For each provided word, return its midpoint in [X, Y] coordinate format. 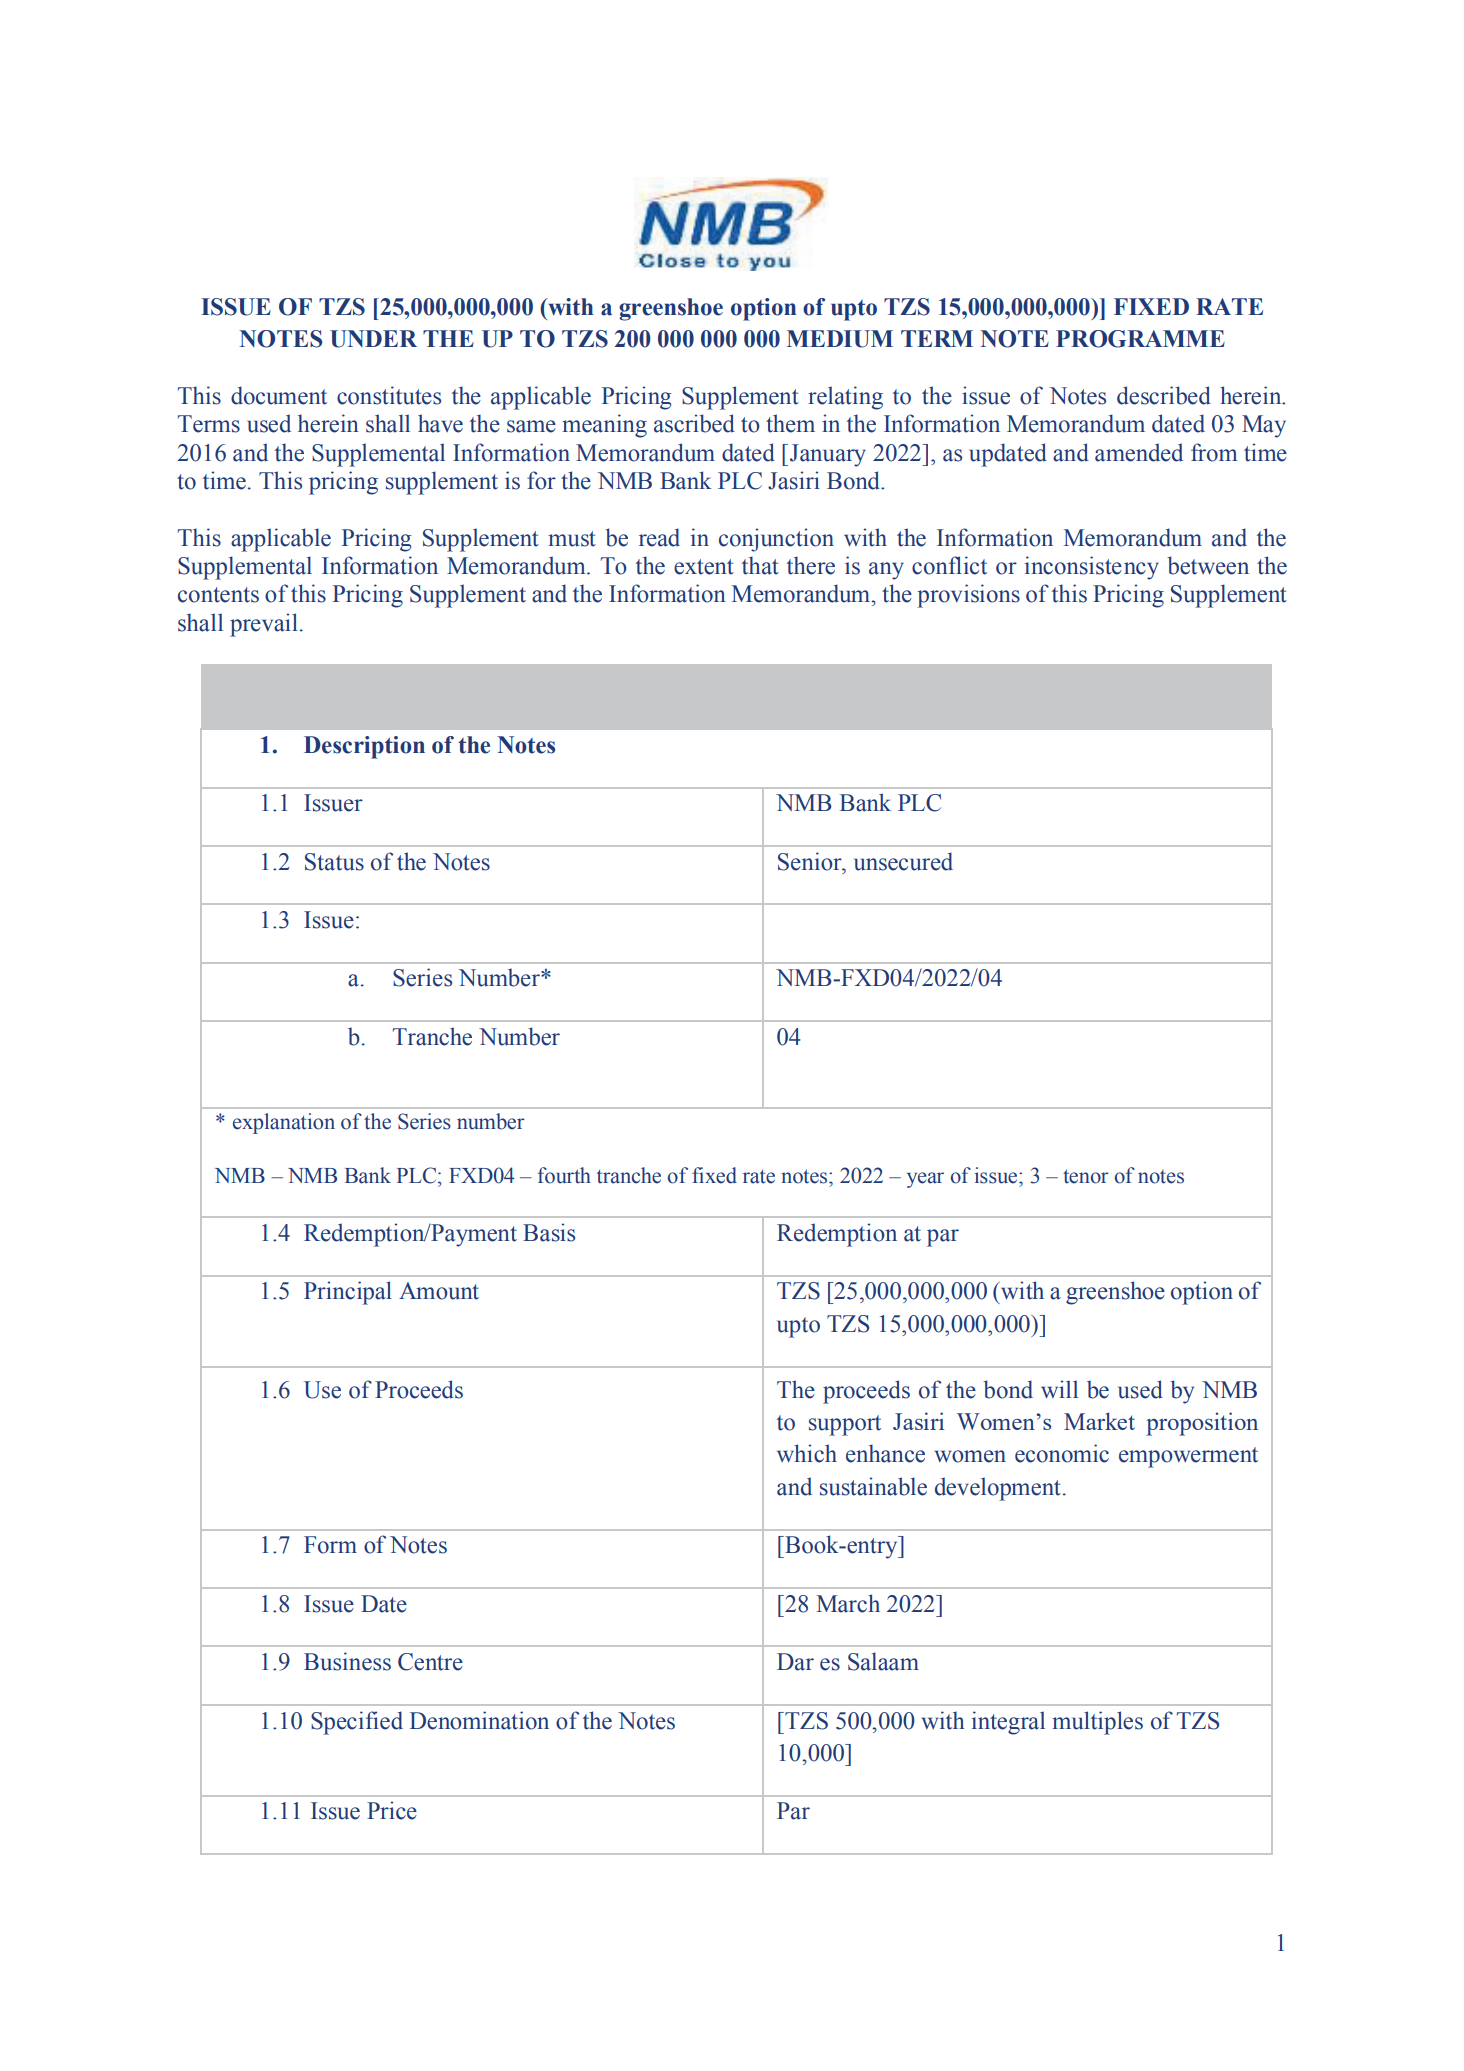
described [1164, 395]
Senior [811, 861]
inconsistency [1092, 568]
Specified [357, 1723]
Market [1099, 1421]
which [807, 1453]
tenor [1086, 1176]
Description [364, 747]
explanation [284, 1123]
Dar [795, 1662]
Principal [348, 1293]
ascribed [694, 423]
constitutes [389, 395]
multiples [1097, 1723]
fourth [564, 1175]
